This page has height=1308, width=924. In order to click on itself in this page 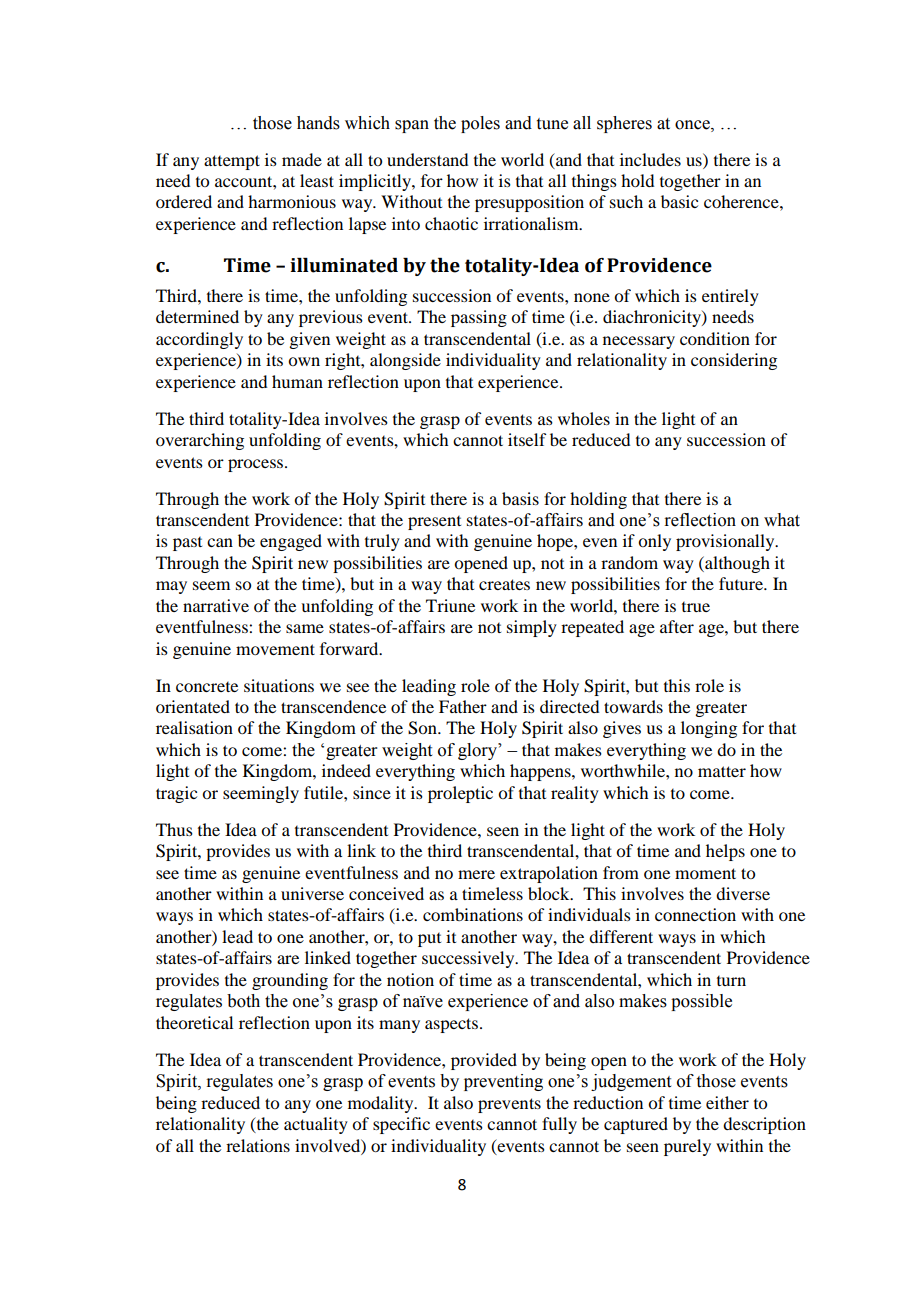, I will do `click(527, 439)`.
